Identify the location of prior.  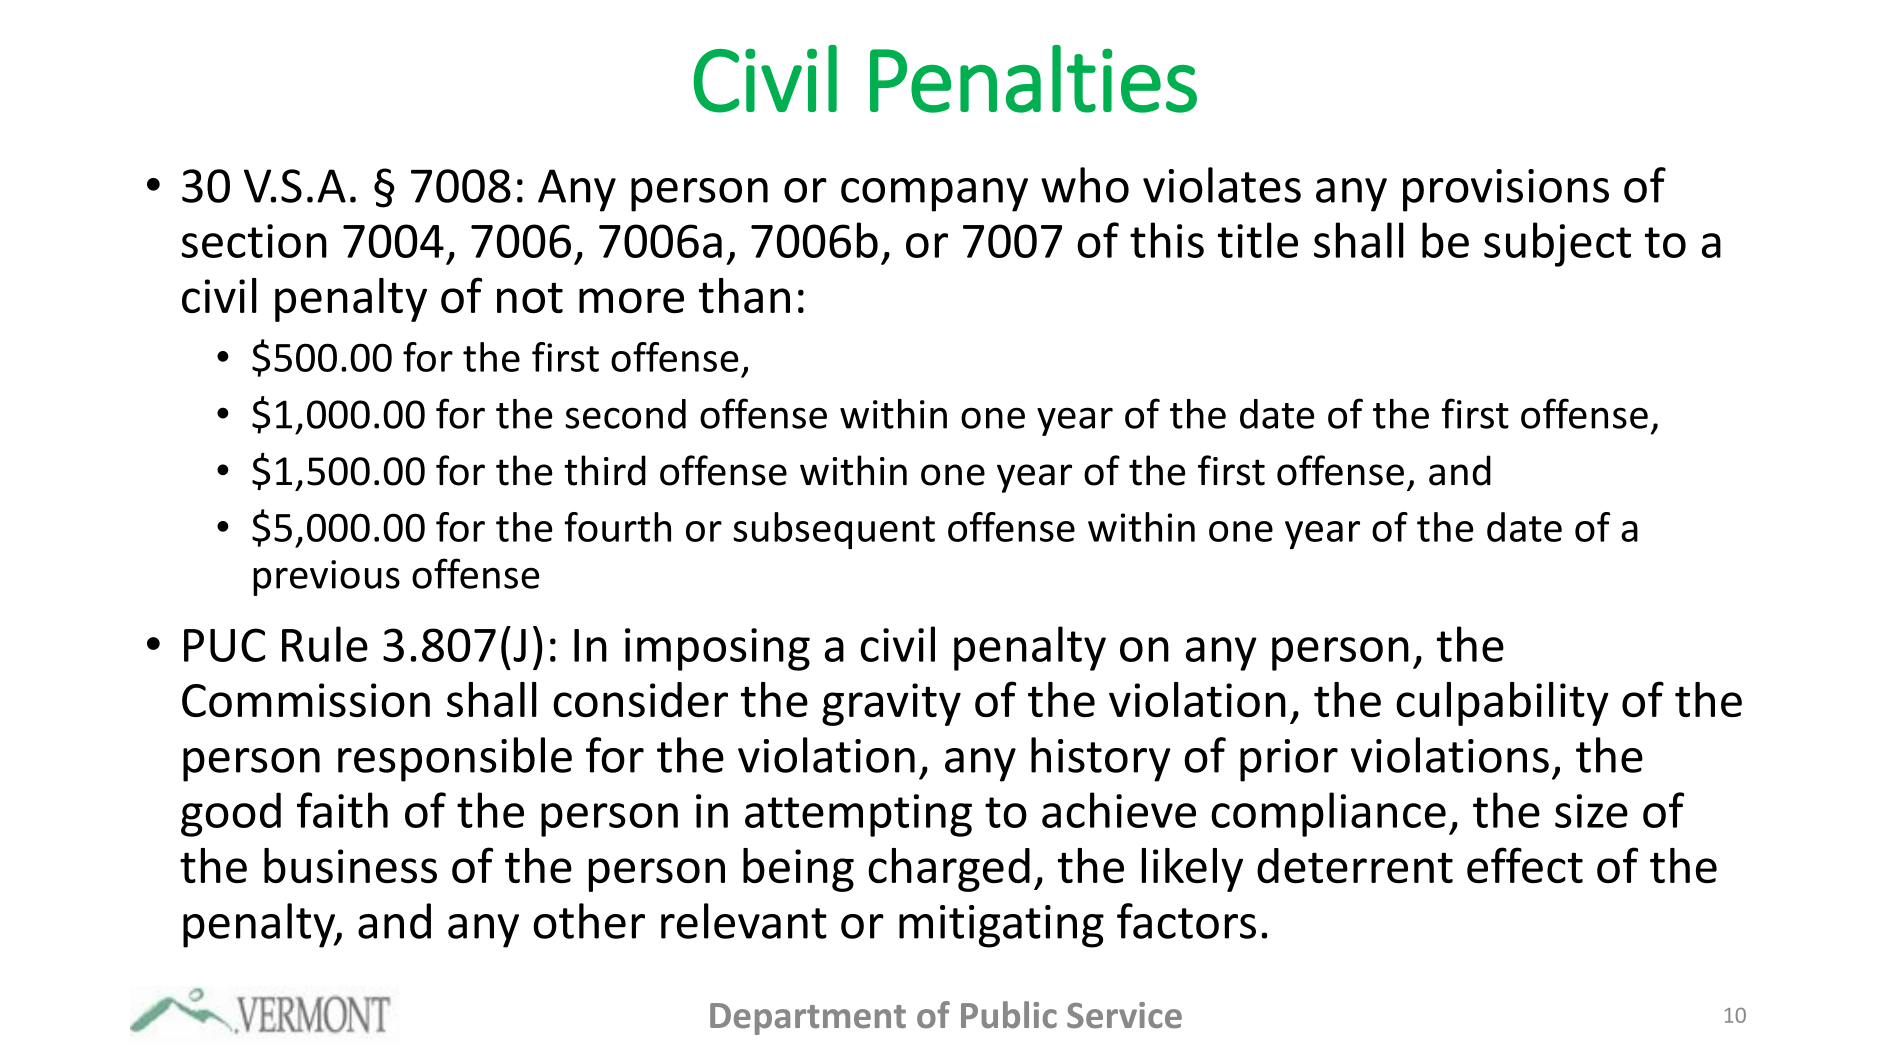
(1289, 760).
